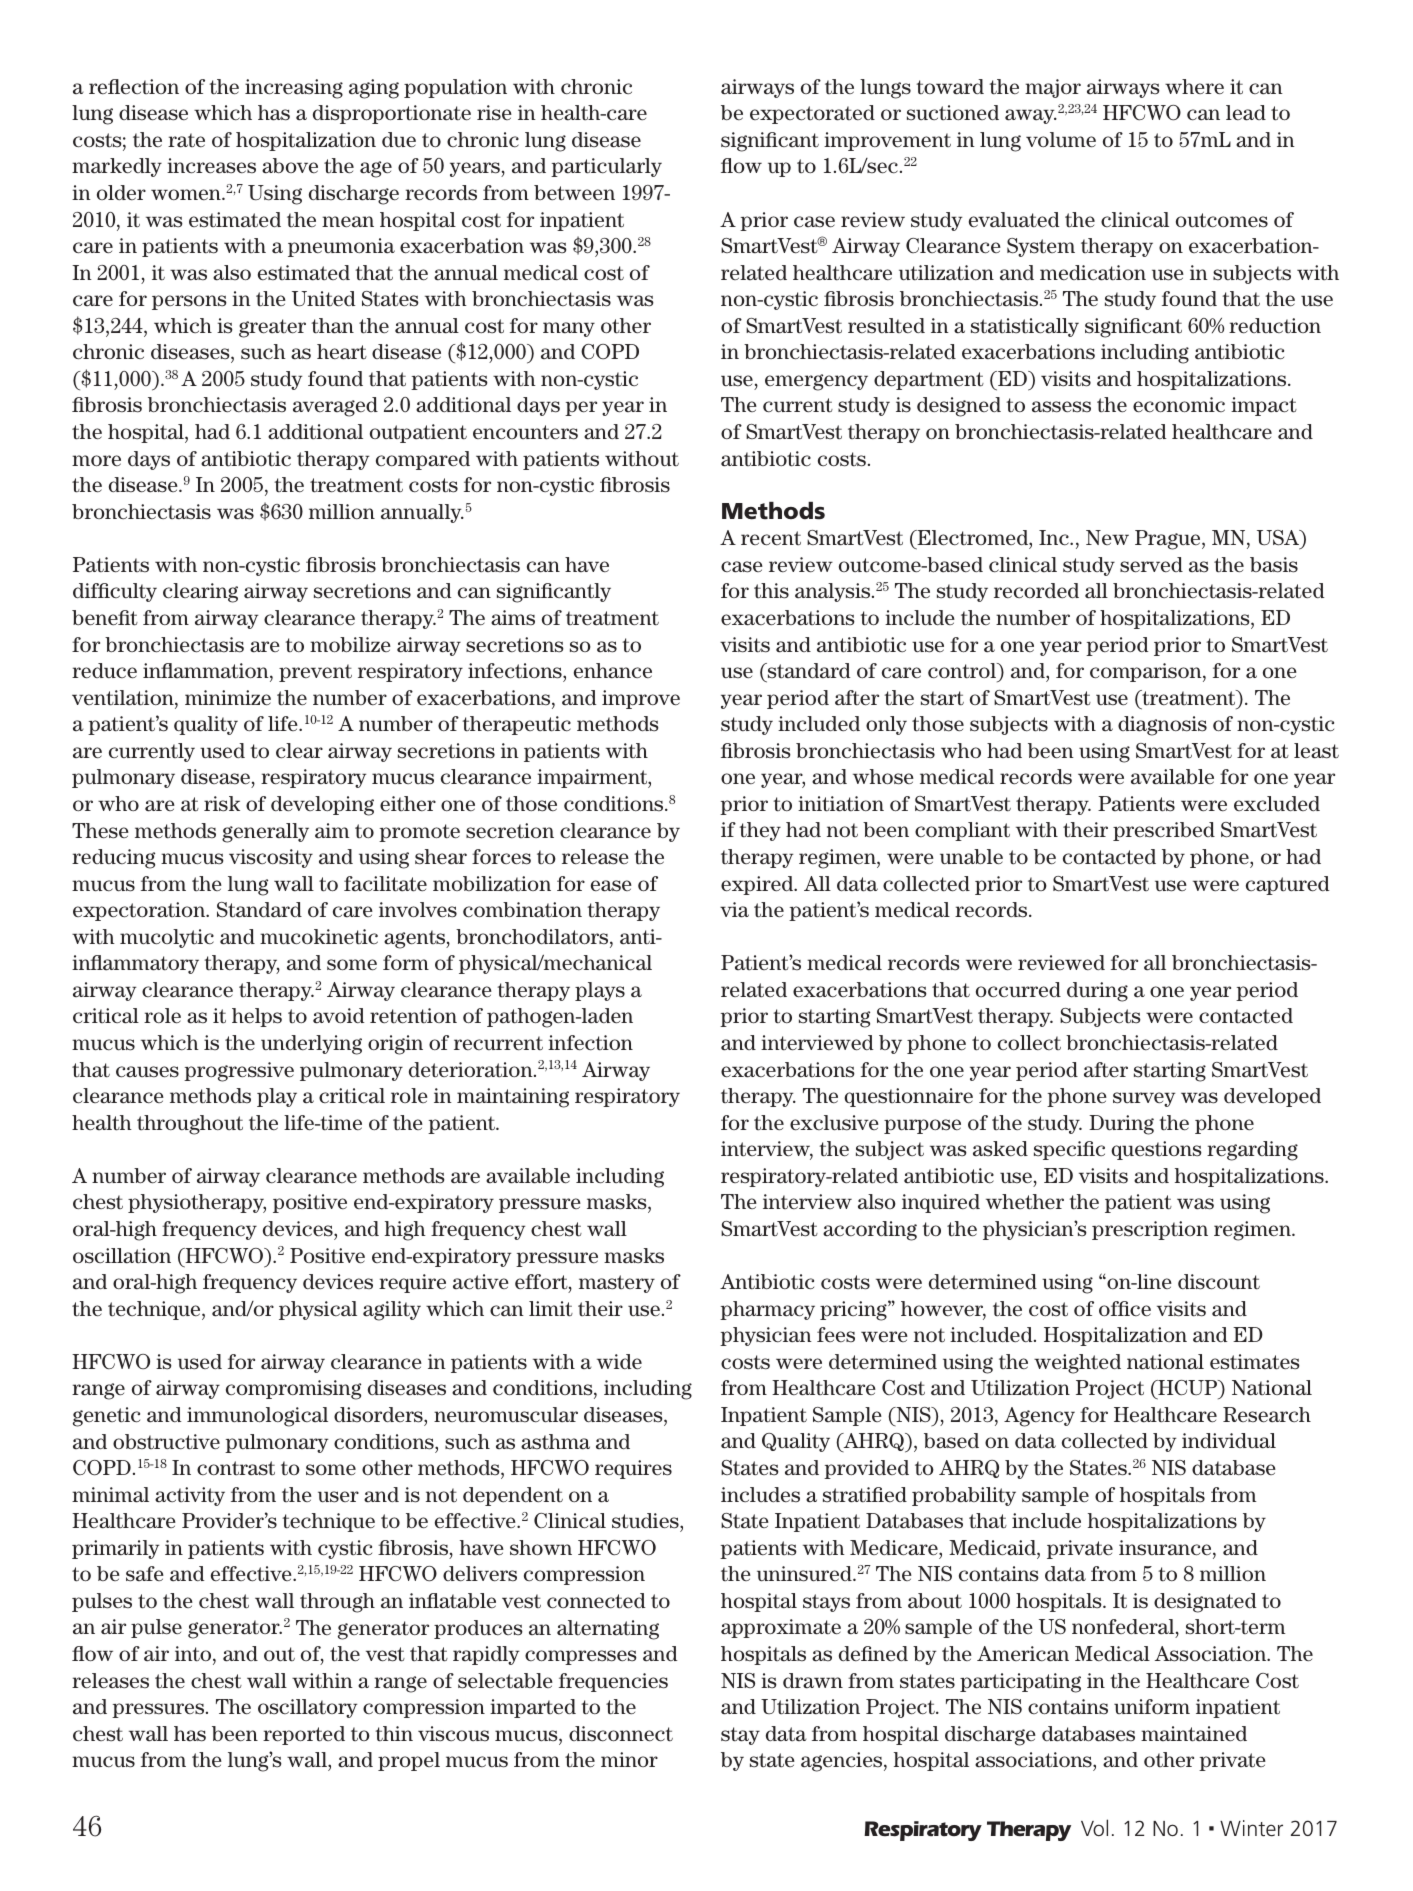  Describe the element at coordinates (290, 166) in the page. I see `above` at that location.
